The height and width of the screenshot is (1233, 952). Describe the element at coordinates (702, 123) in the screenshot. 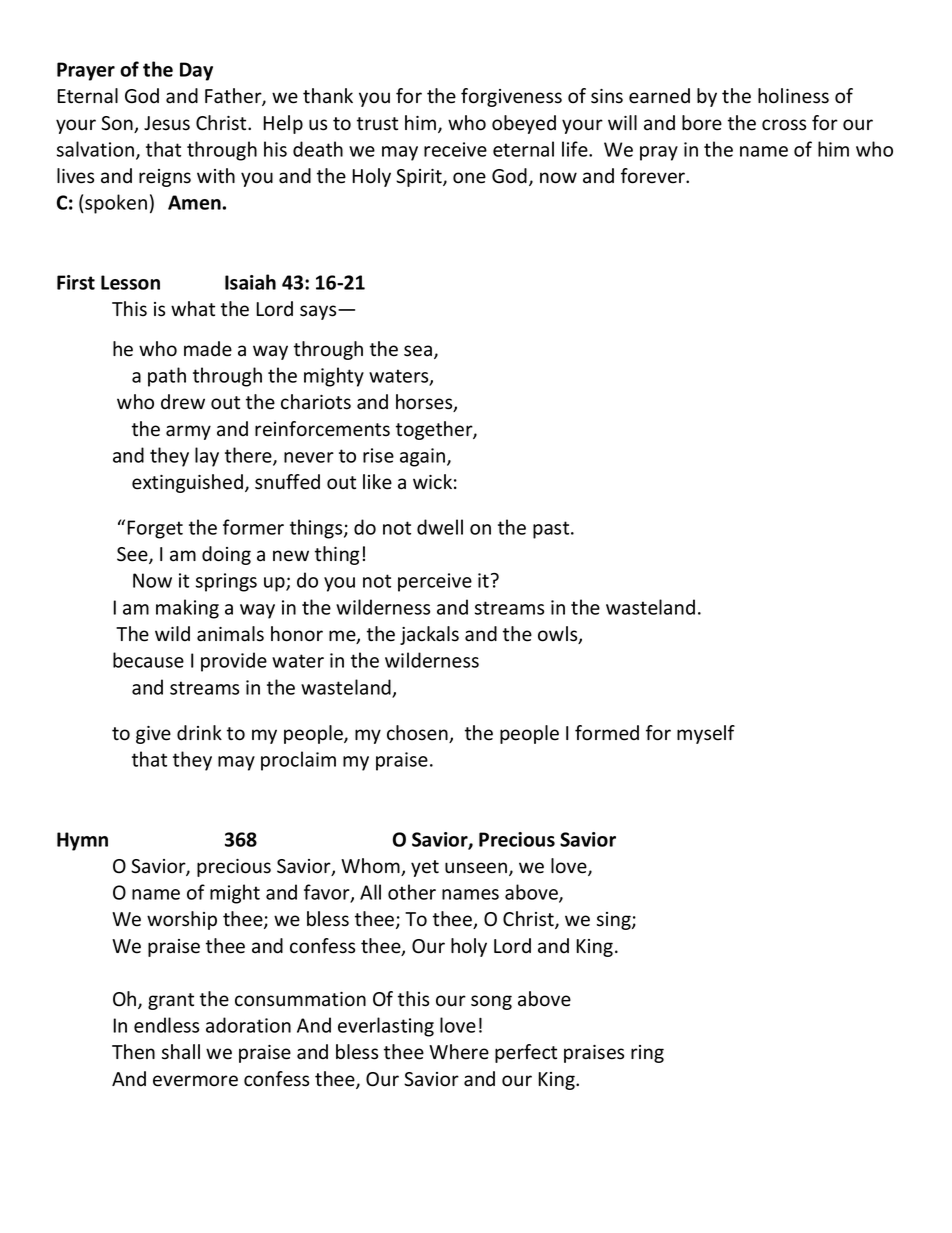

I see `bore` at that location.
